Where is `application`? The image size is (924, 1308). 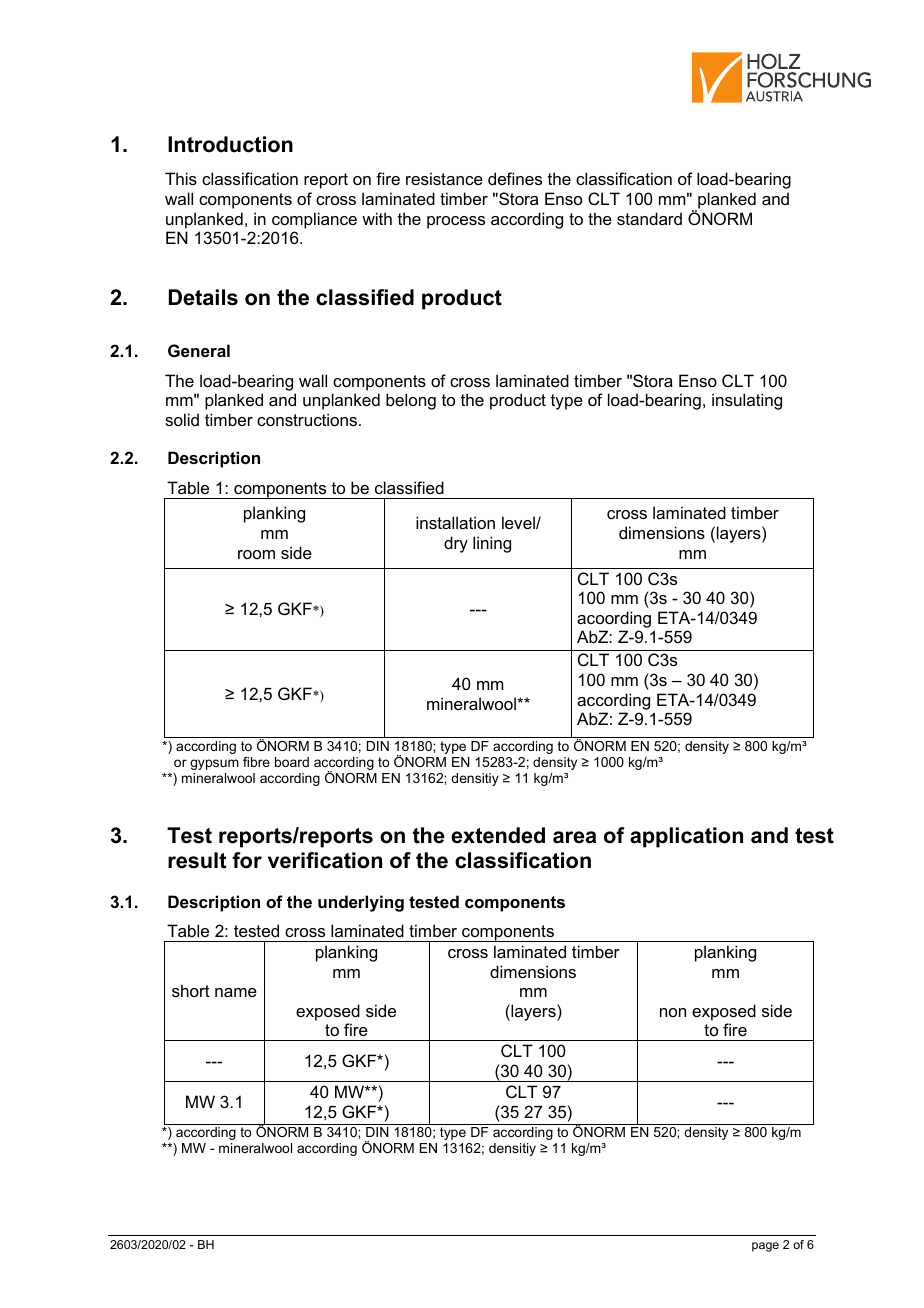 application is located at coordinates (686, 837).
